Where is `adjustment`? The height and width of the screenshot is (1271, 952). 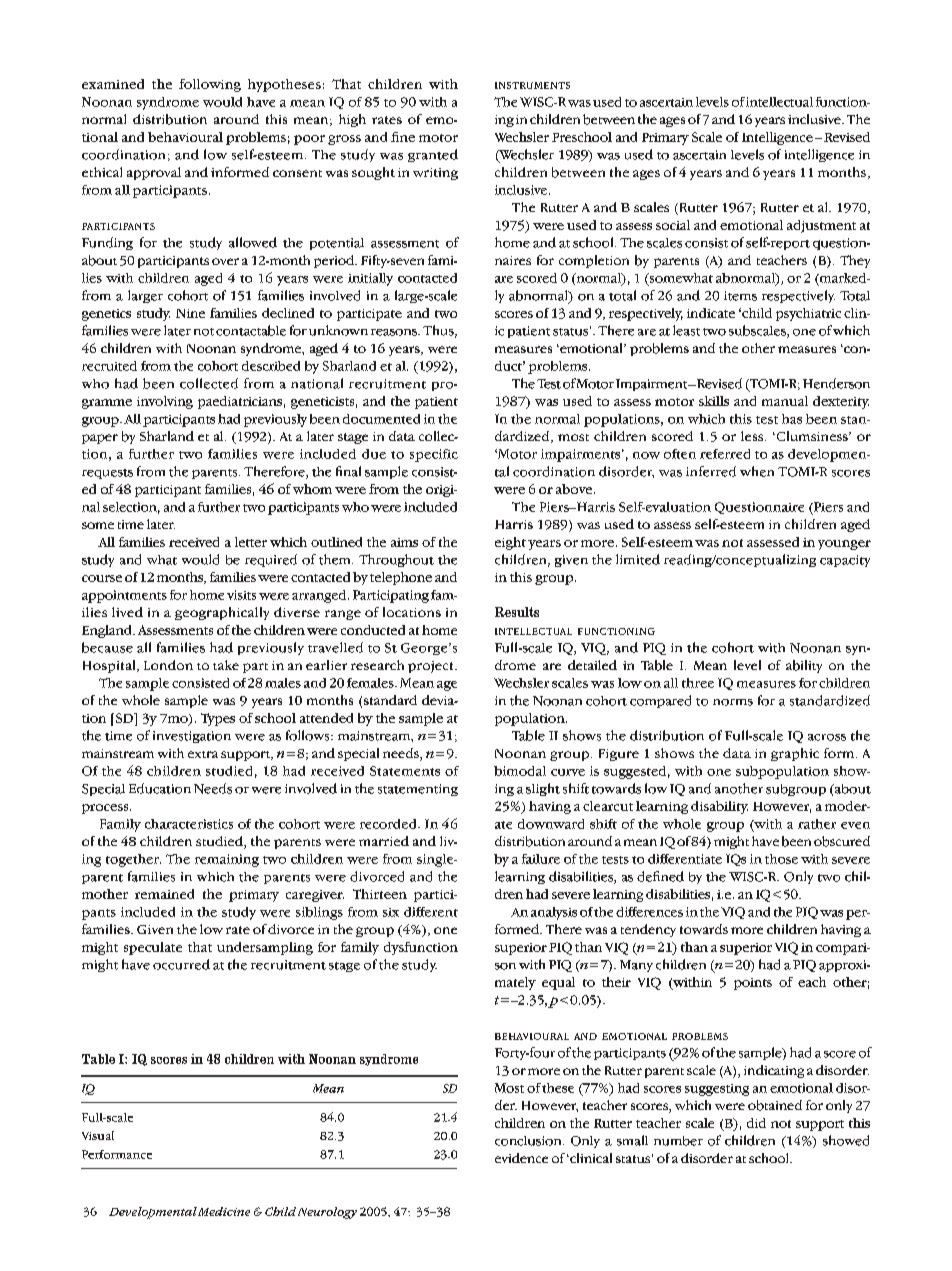 adjustment is located at coordinates (821, 226).
